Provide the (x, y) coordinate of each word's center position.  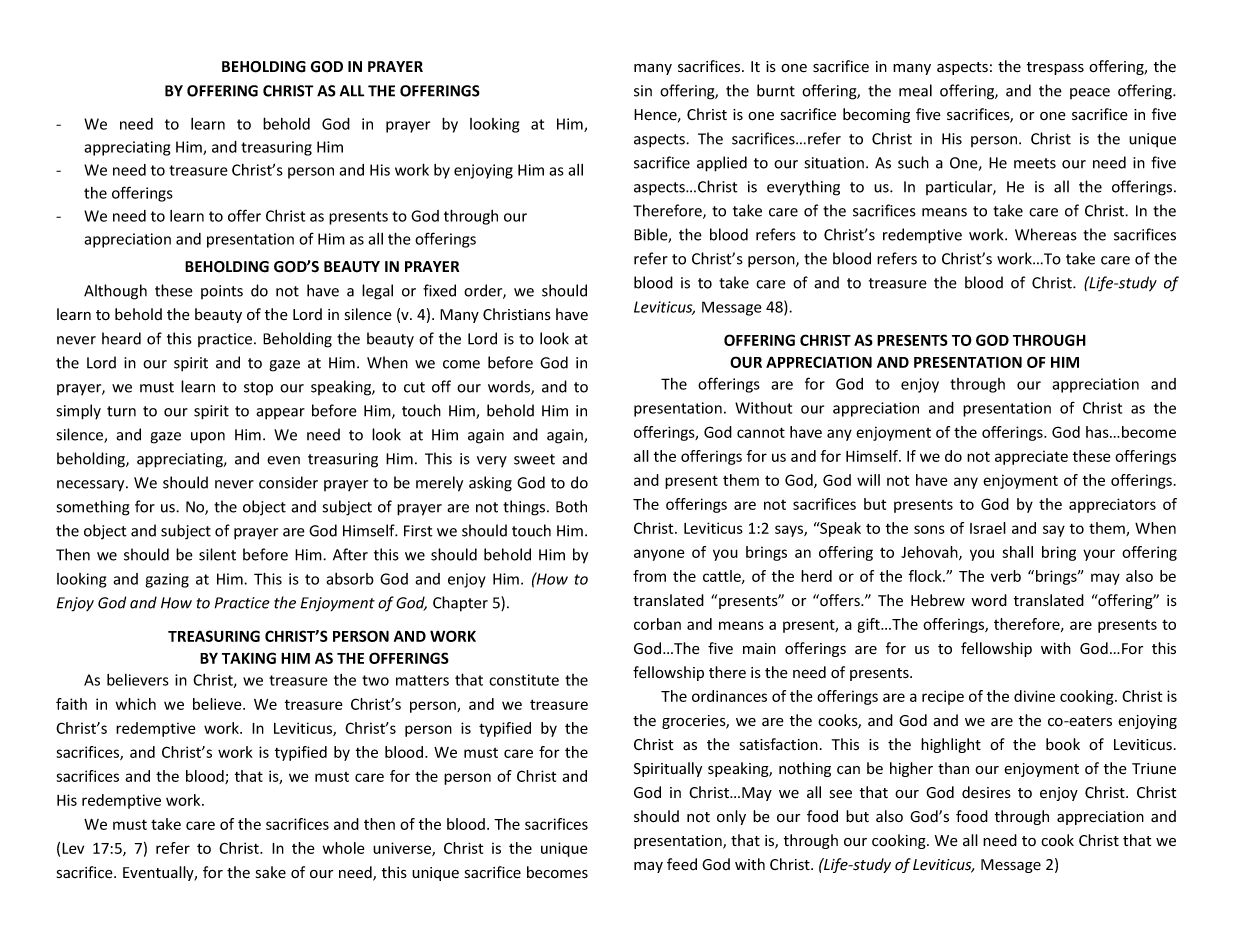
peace (1090, 93)
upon (208, 438)
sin (643, 91)
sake (271, 872)
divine (1034, 696)
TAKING (249, 658)
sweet (534, 459)
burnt (776, 90)
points (222, 292)
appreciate (1031, 457)
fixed (439, 290)
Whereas (1046, 234)
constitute (524, 680)
